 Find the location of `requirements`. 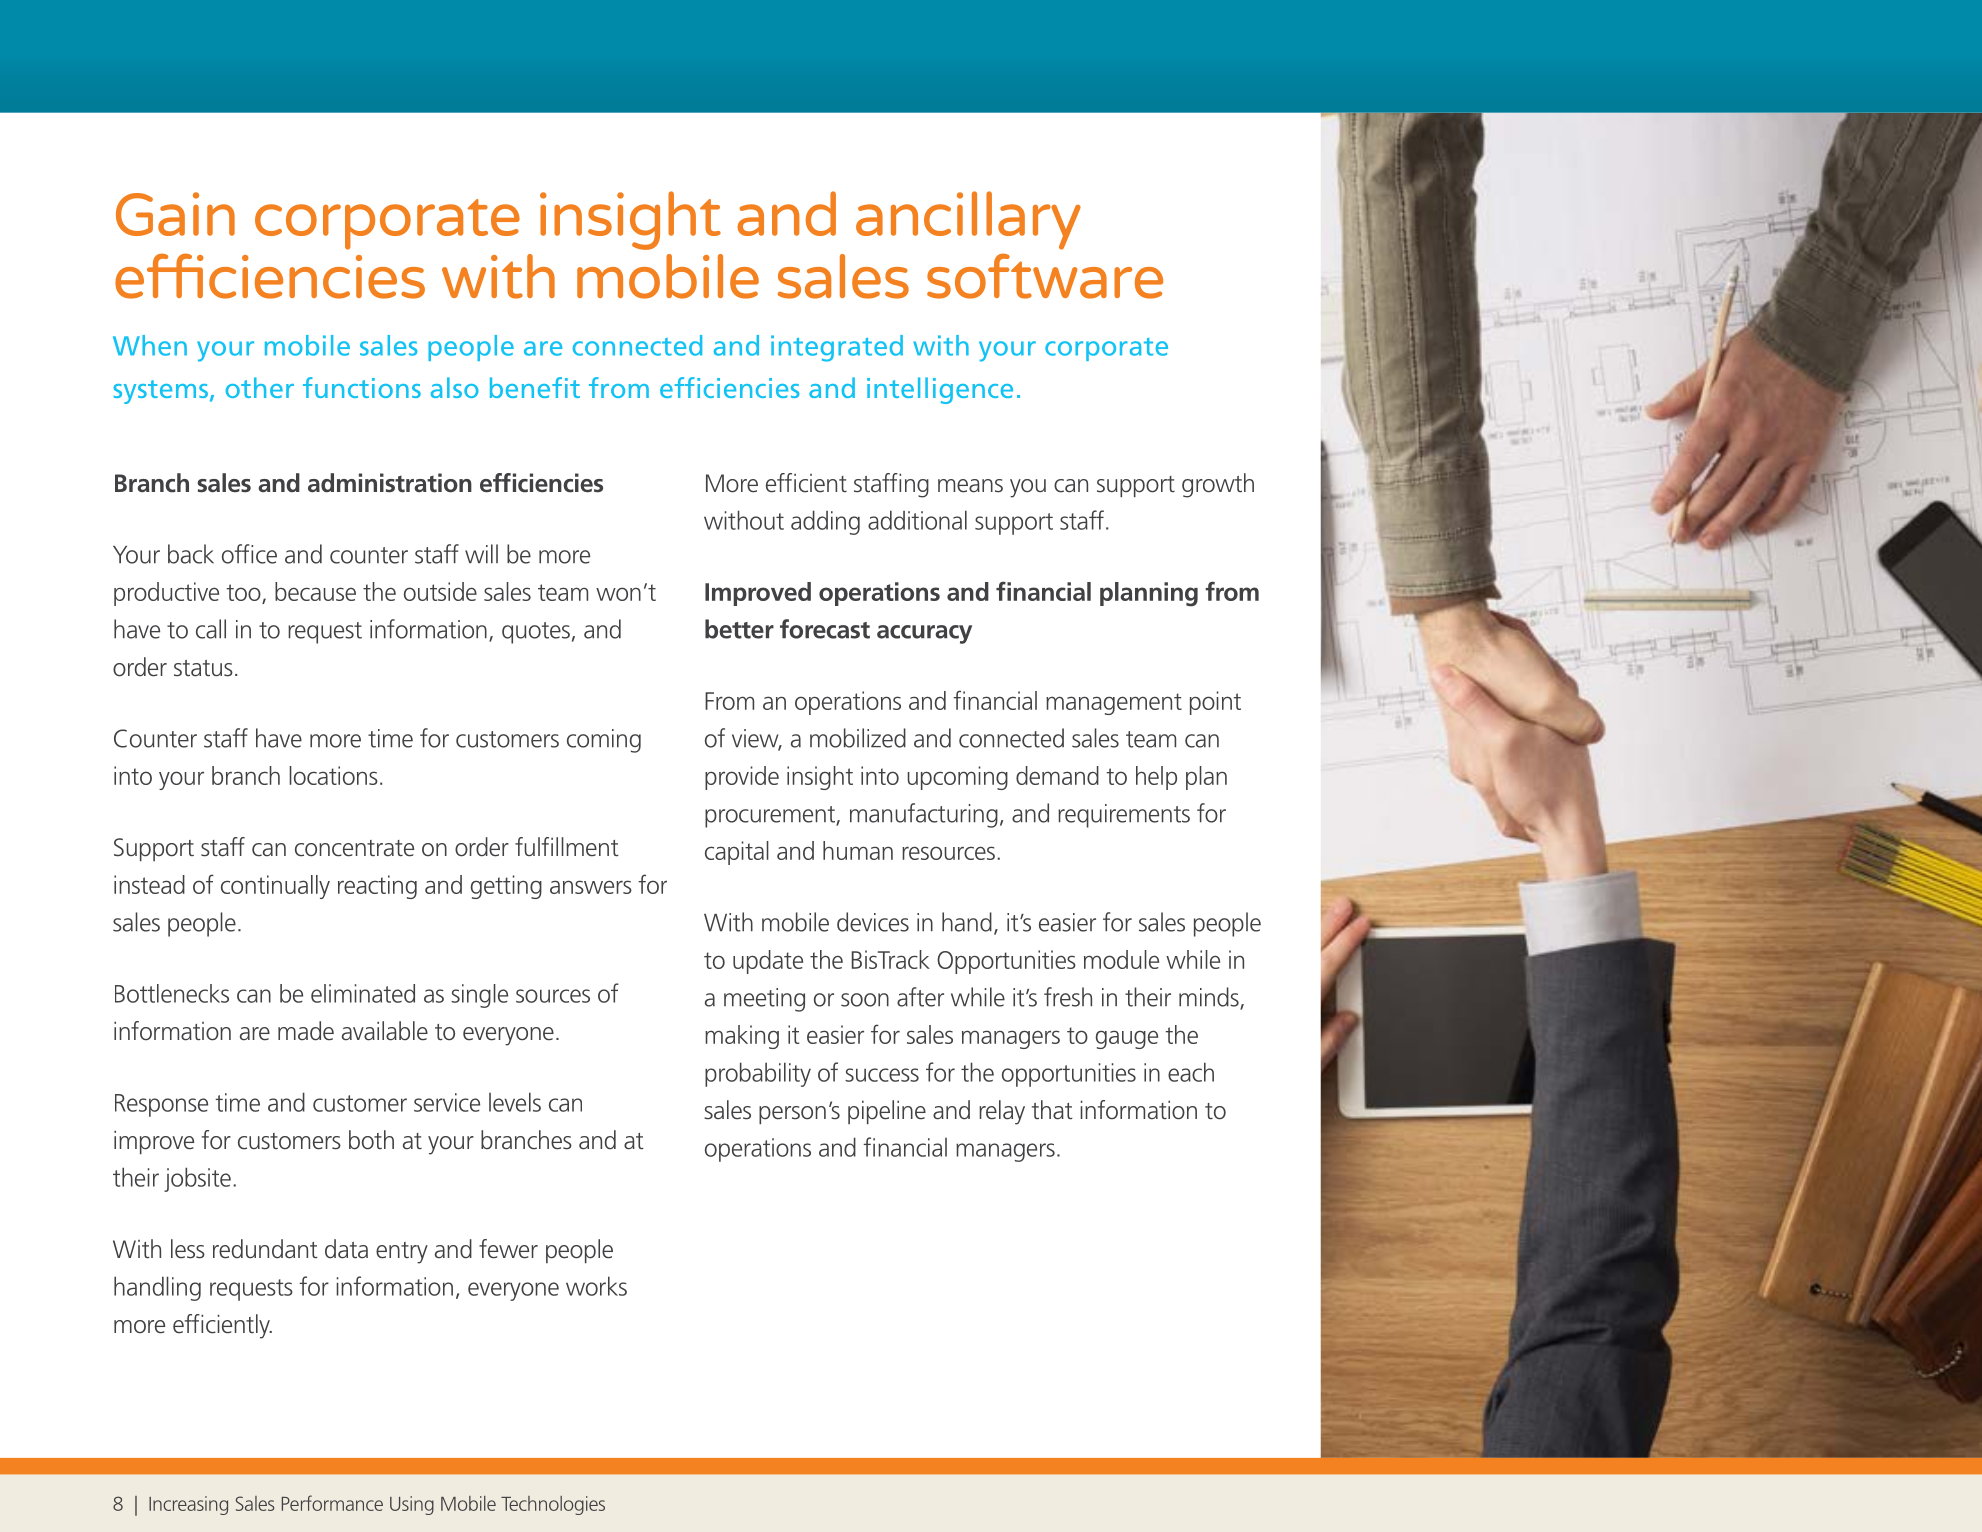

requirements is located at coordinates (1124, 816).
